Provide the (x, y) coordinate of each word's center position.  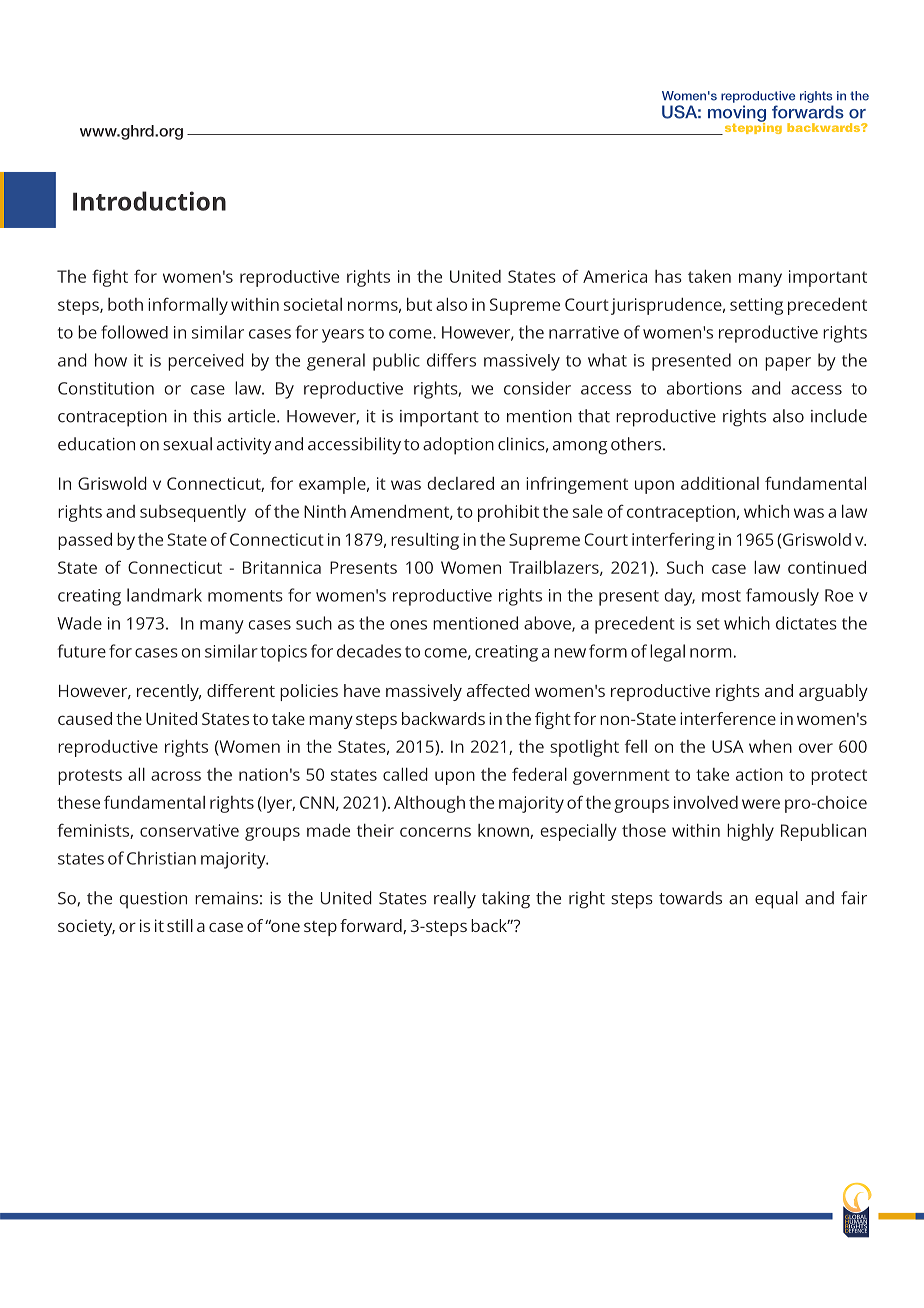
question (153, 900)
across (176, 776)
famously (782, 597)
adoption (458, 446)
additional (720, 483)
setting (756, 306)
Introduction (149, 201)
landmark (164, 595)
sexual (187, 444)
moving (737, 114)
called (405, 774)
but (419, 304)
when (770, 746)
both (125, 304)
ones (408, 625)
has (668, 276)
